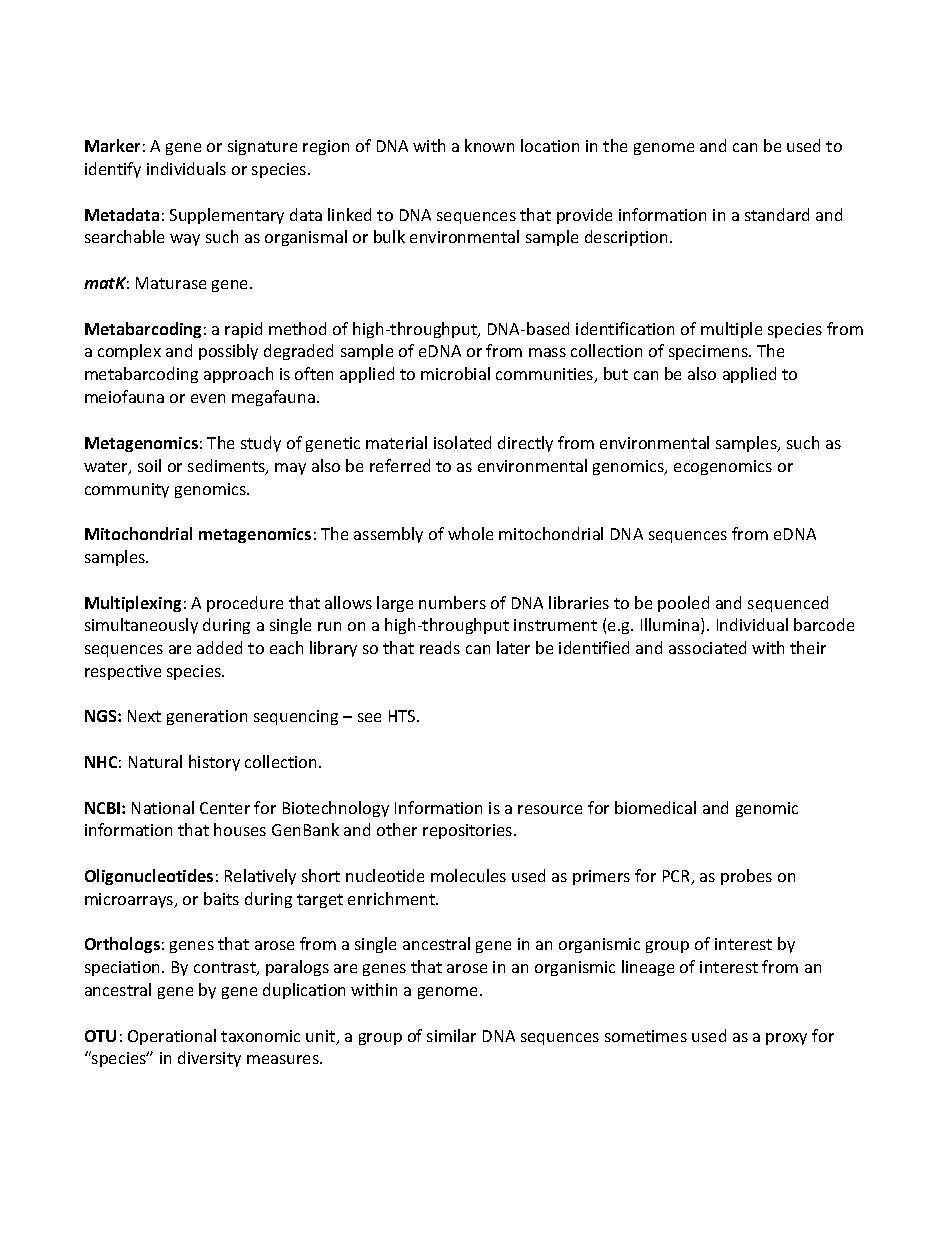 This page has height=1233, width=952. Describe the element at coordinates (214, 763) in the page. I see `history` at that location.
